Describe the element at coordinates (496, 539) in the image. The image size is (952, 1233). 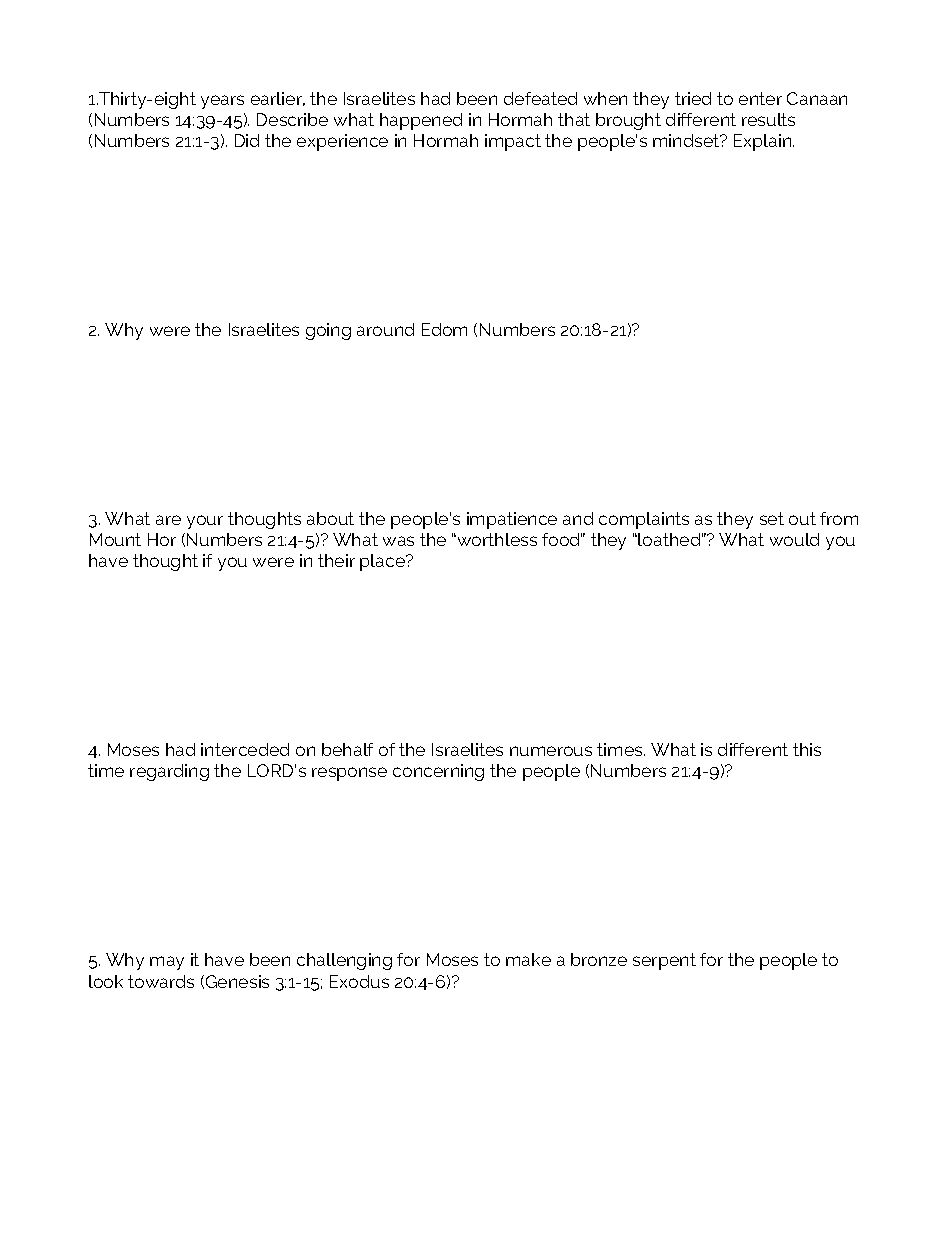
I see `worthless` at that location.
